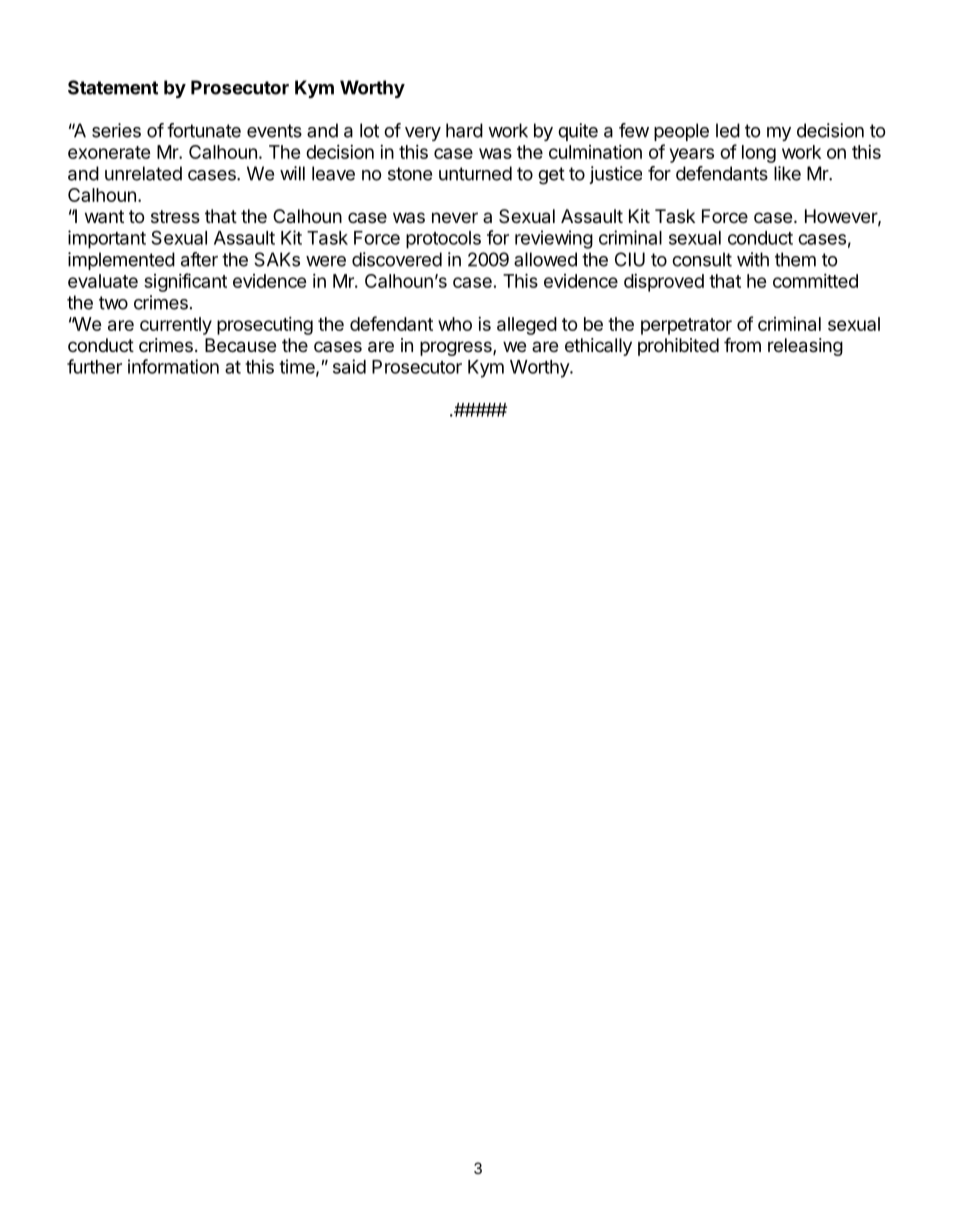  Describe the element at coordinates (753, 259) in the page. I see `with` at that location.
